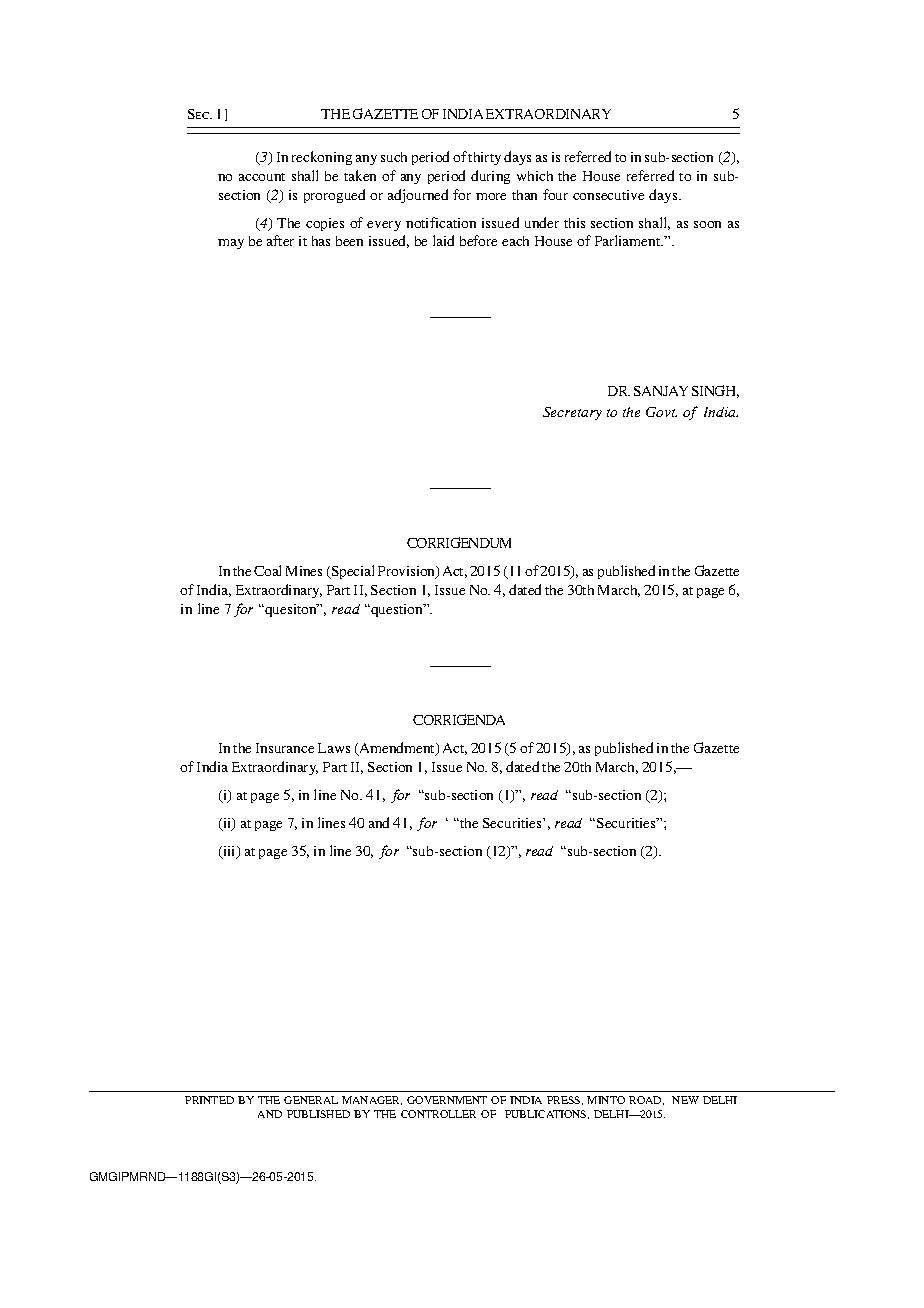 Image resolution: width=924 pixels, height=1308 pixels. Describe the element at coordinates (661, 412) in the screenshot. I see `Govt` at that location.
